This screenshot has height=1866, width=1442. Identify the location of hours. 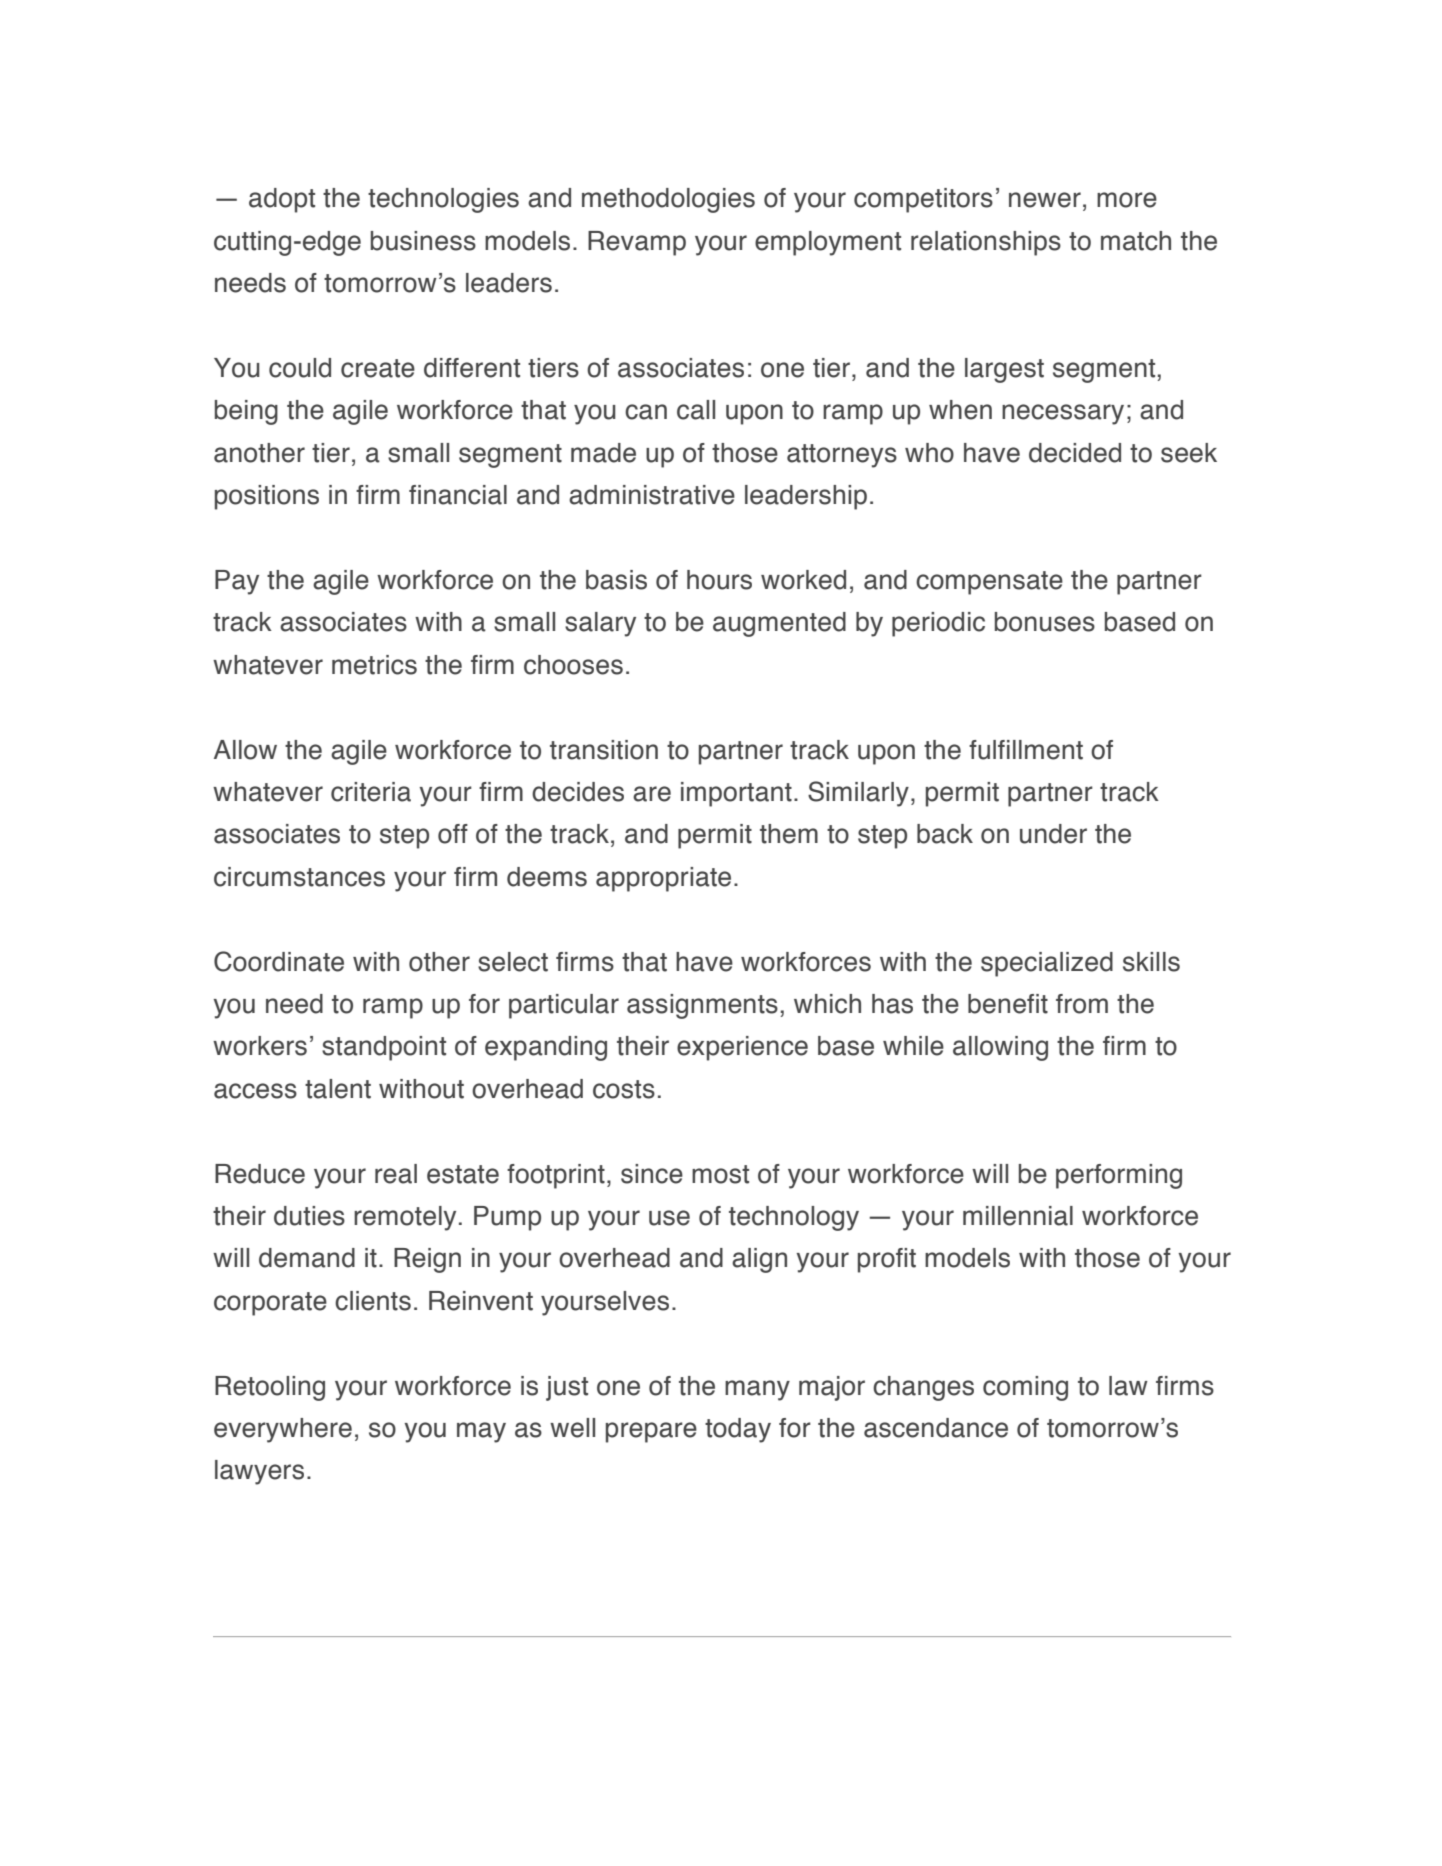
(719, 580).
